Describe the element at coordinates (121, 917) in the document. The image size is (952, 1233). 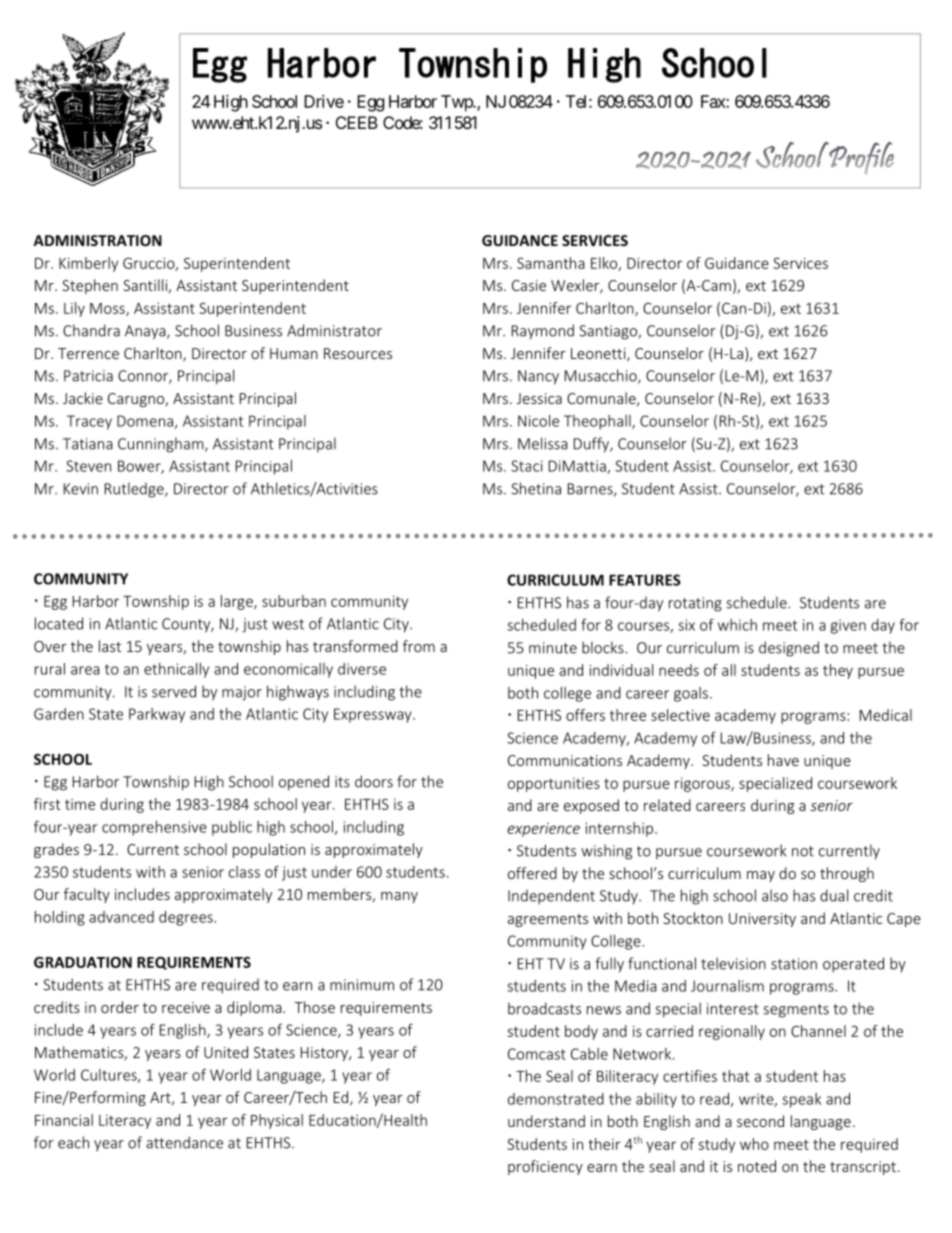
I see `advanced` at that location.
